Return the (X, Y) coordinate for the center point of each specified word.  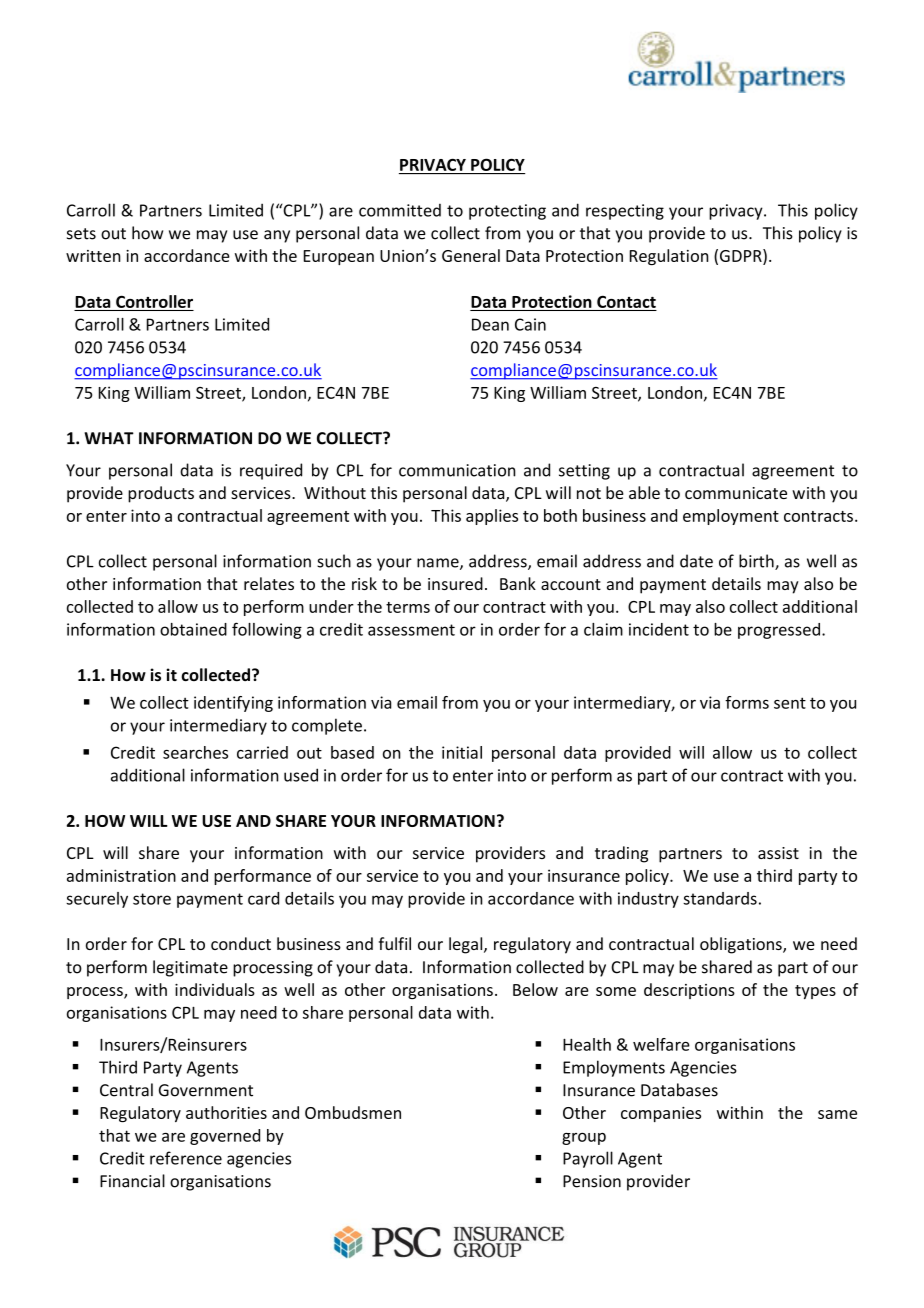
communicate (736, 493)
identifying (233, 704)
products (161, 494)
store (152, 899)
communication (457, 470)
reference (186, 1158)
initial (462, 752)
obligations (742, 945)
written (93, 256)
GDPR (742, 255)
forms (747, 702)
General (471, 255)
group (584, 1139)
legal (467, 945)
